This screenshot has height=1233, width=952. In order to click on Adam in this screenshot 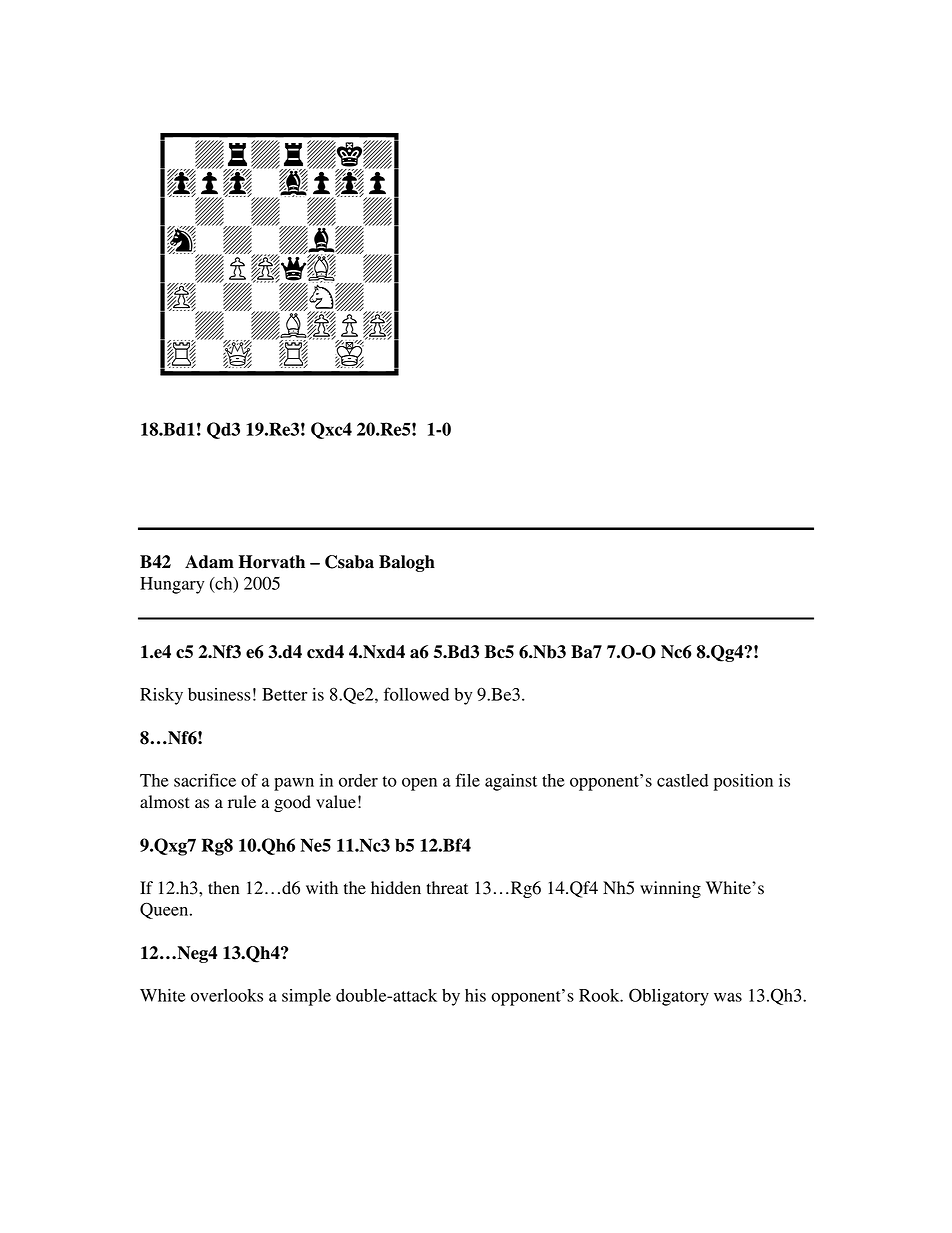, I will do `click(209, 562)`.
